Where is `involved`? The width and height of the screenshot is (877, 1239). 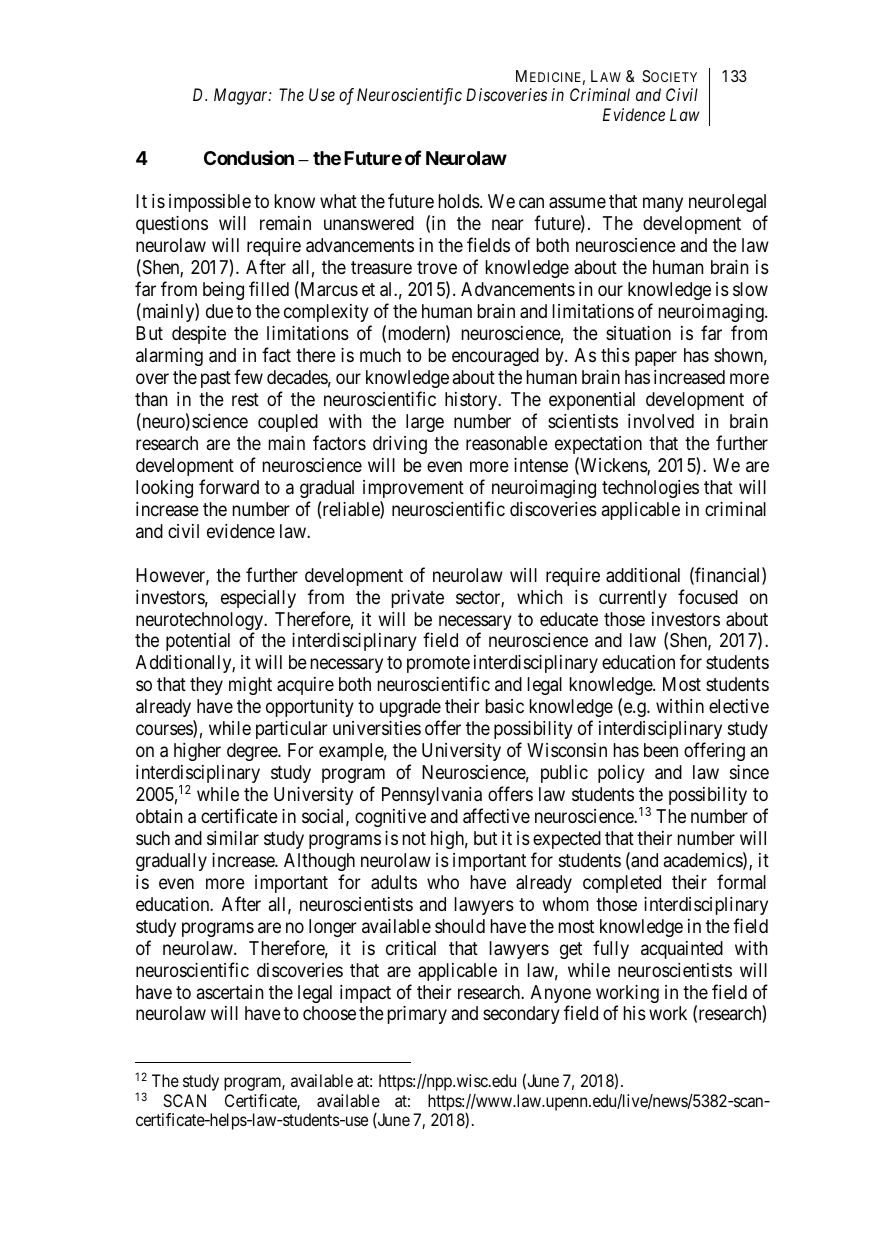 involved is located at coordinates (661, 421).
